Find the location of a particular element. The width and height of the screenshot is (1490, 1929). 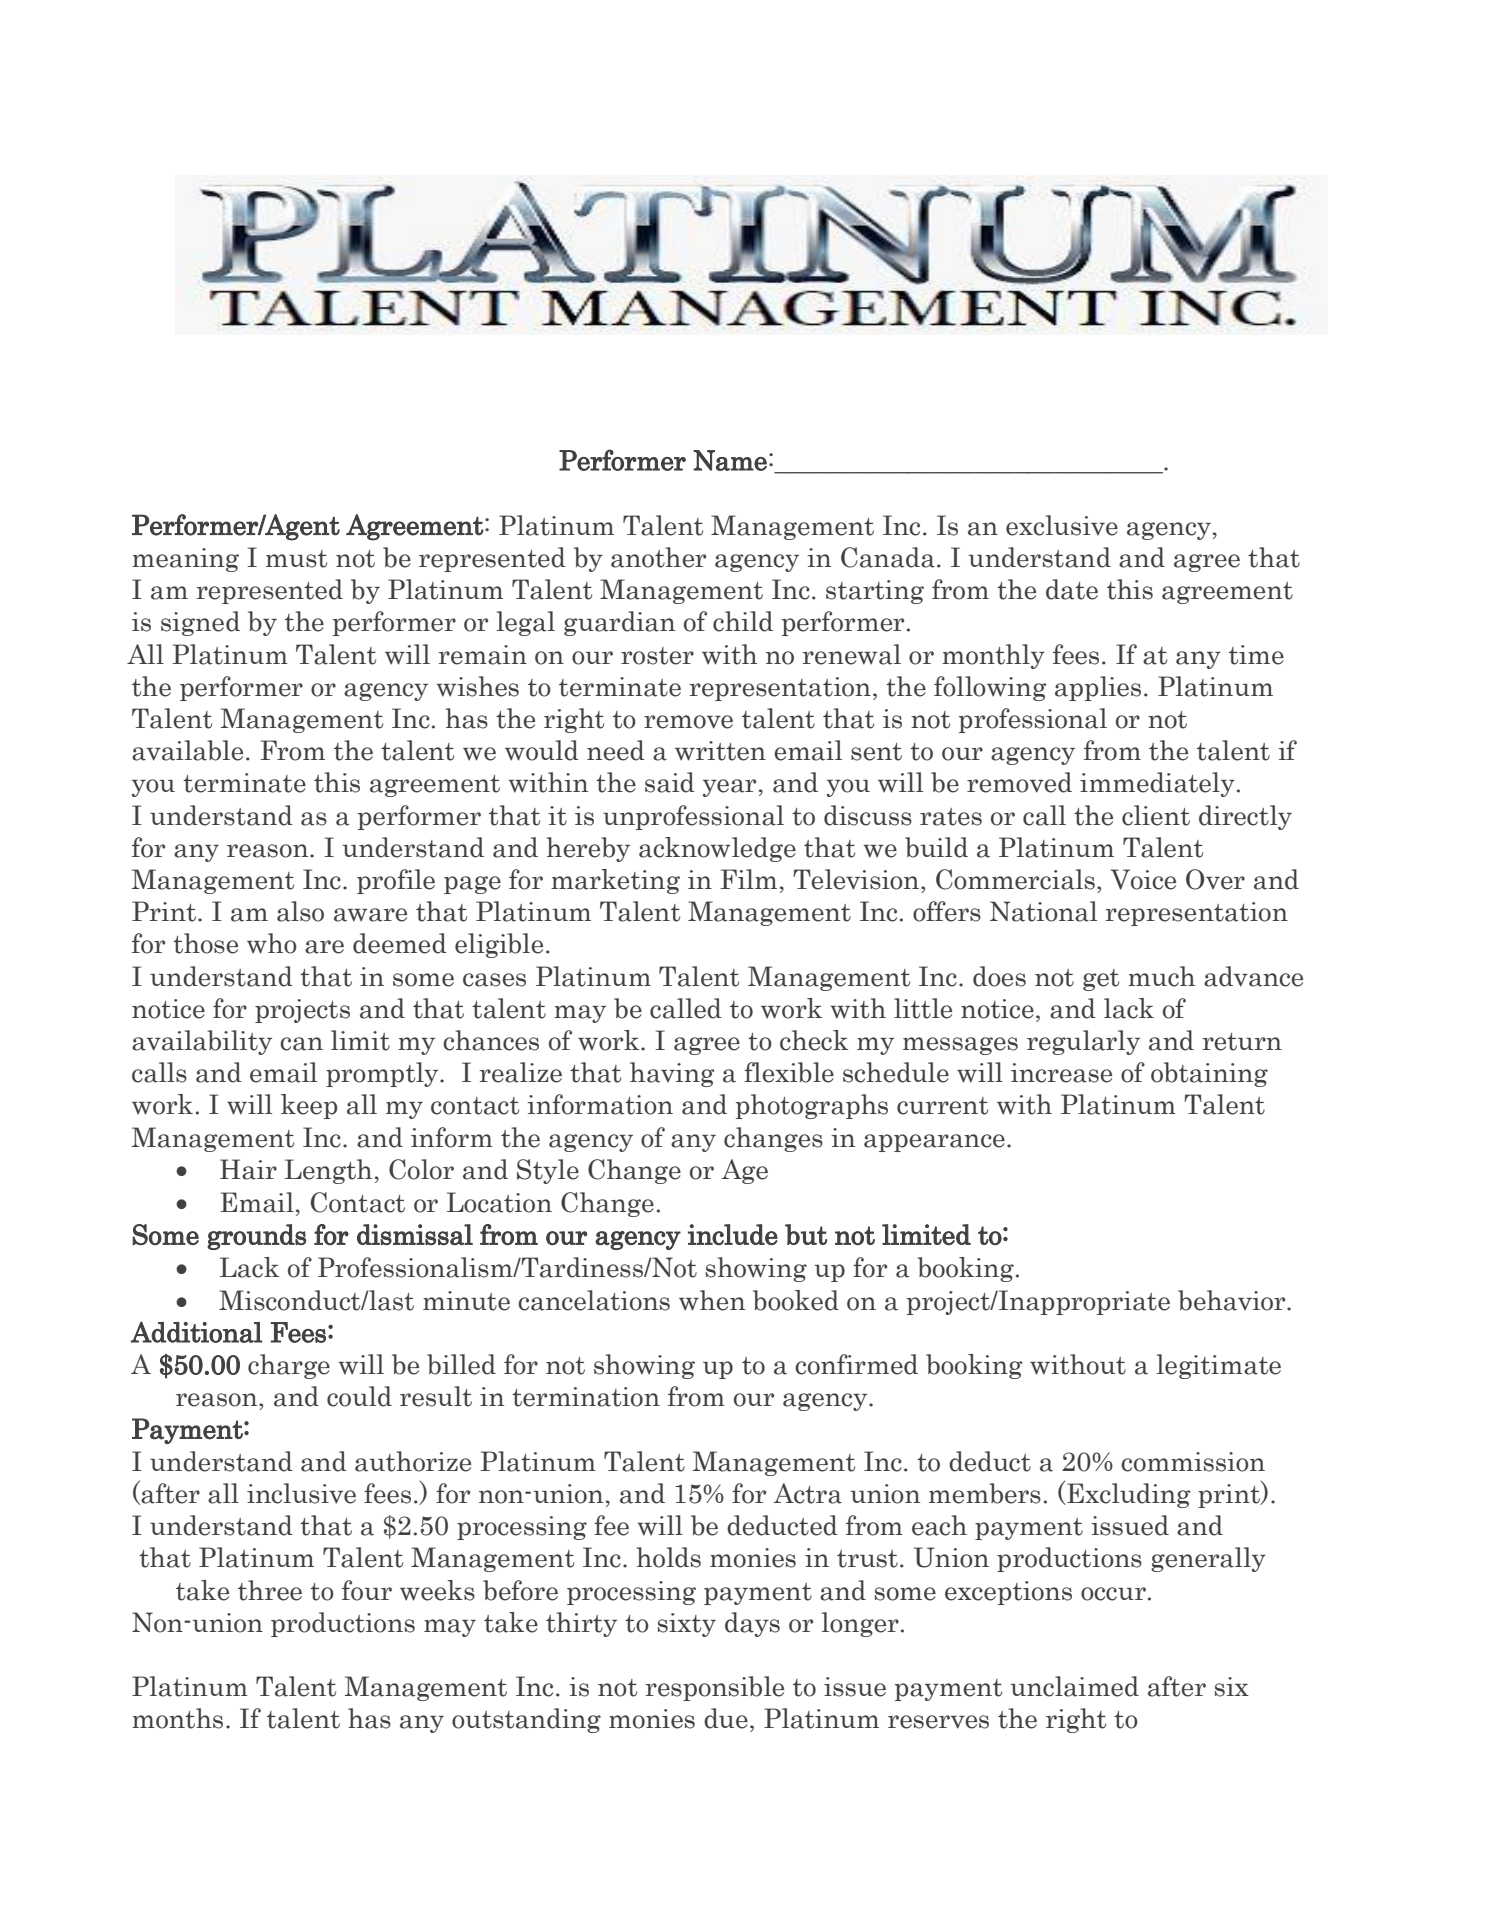

client is located at coordinates (1156, 815).
